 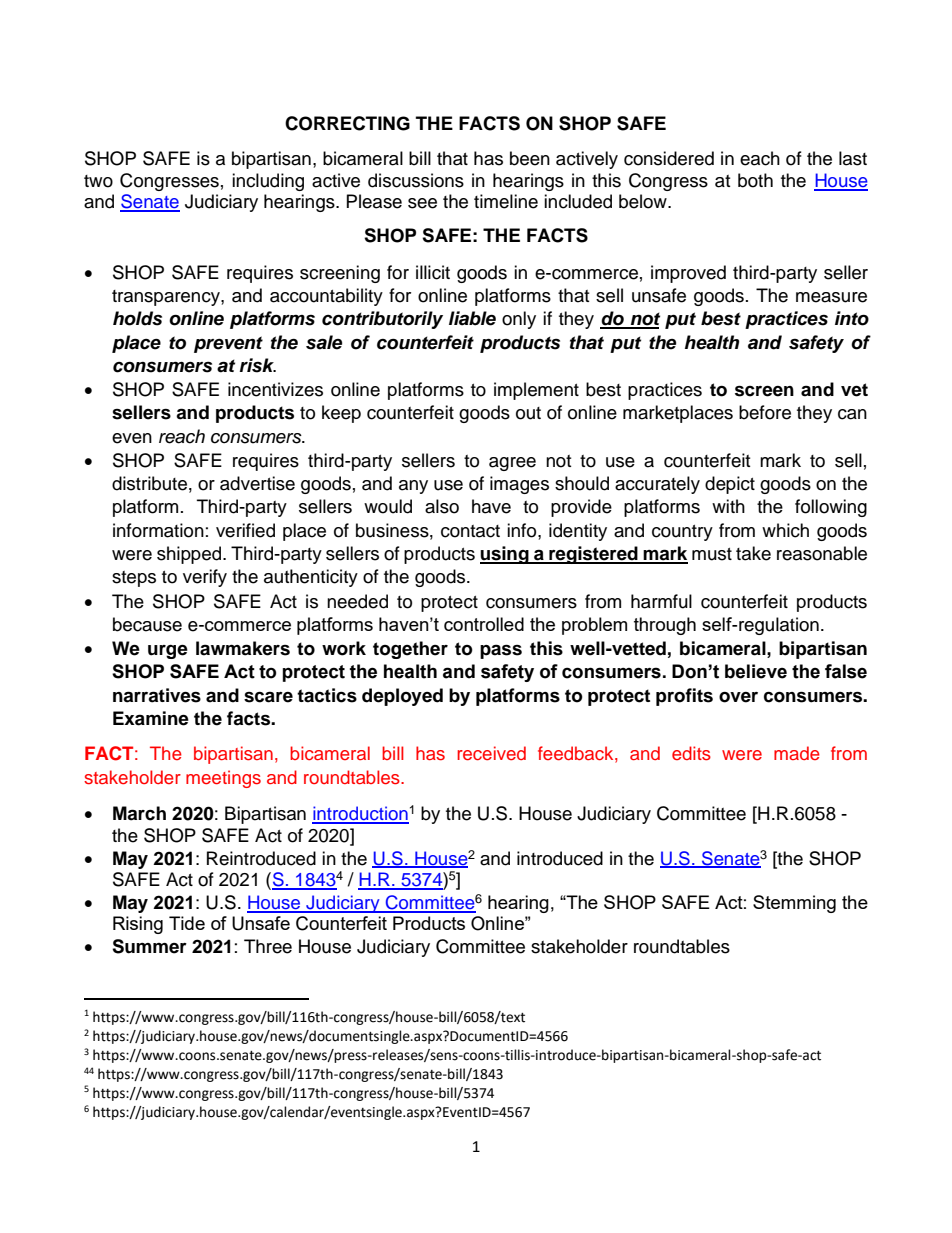 I want to click on Three, so click(x=268, y=946).
